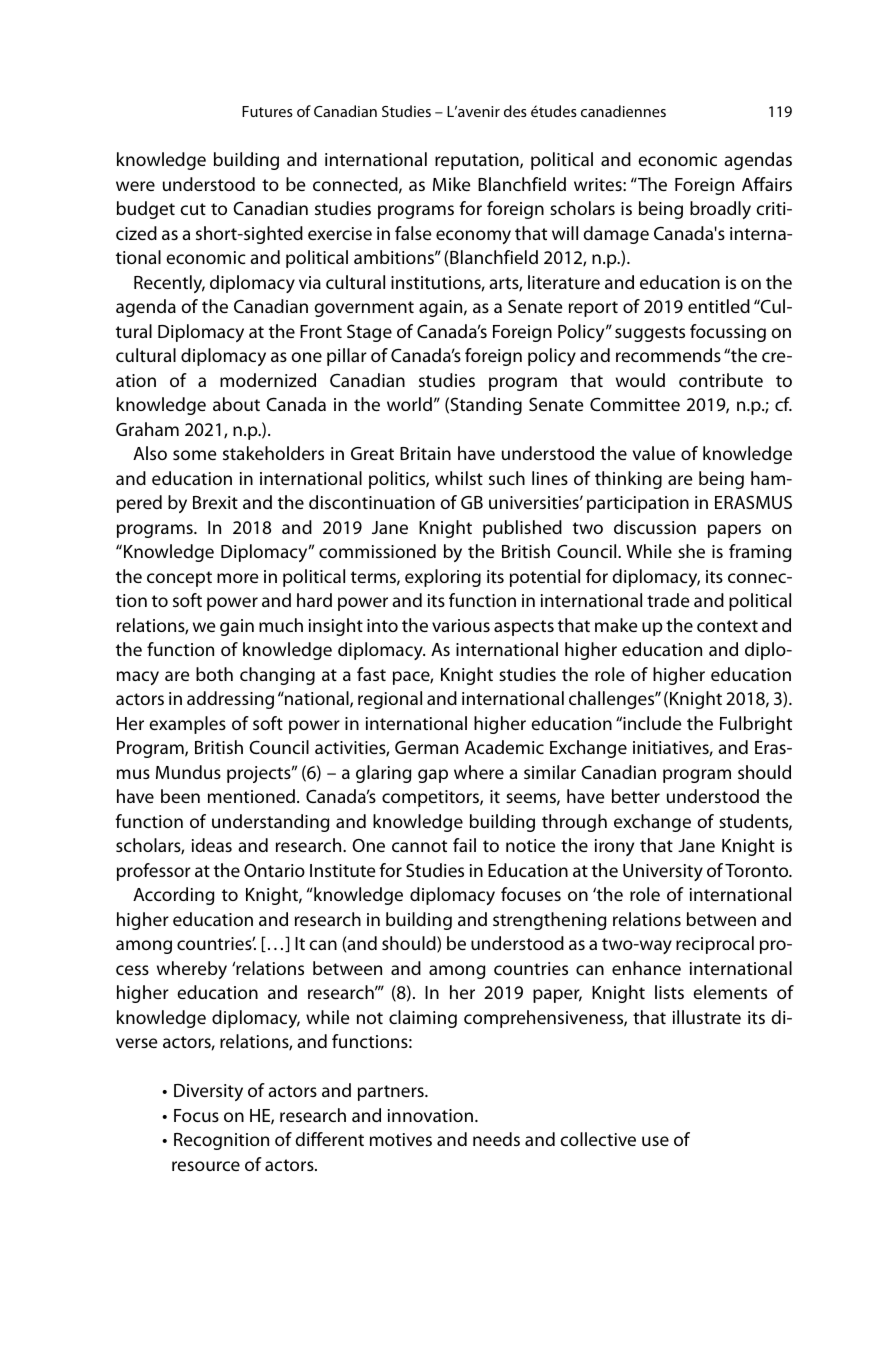 This page has height=1360, width=896. Describe the element at coordinates (654, 453) in the page. I see `value` at that location.
